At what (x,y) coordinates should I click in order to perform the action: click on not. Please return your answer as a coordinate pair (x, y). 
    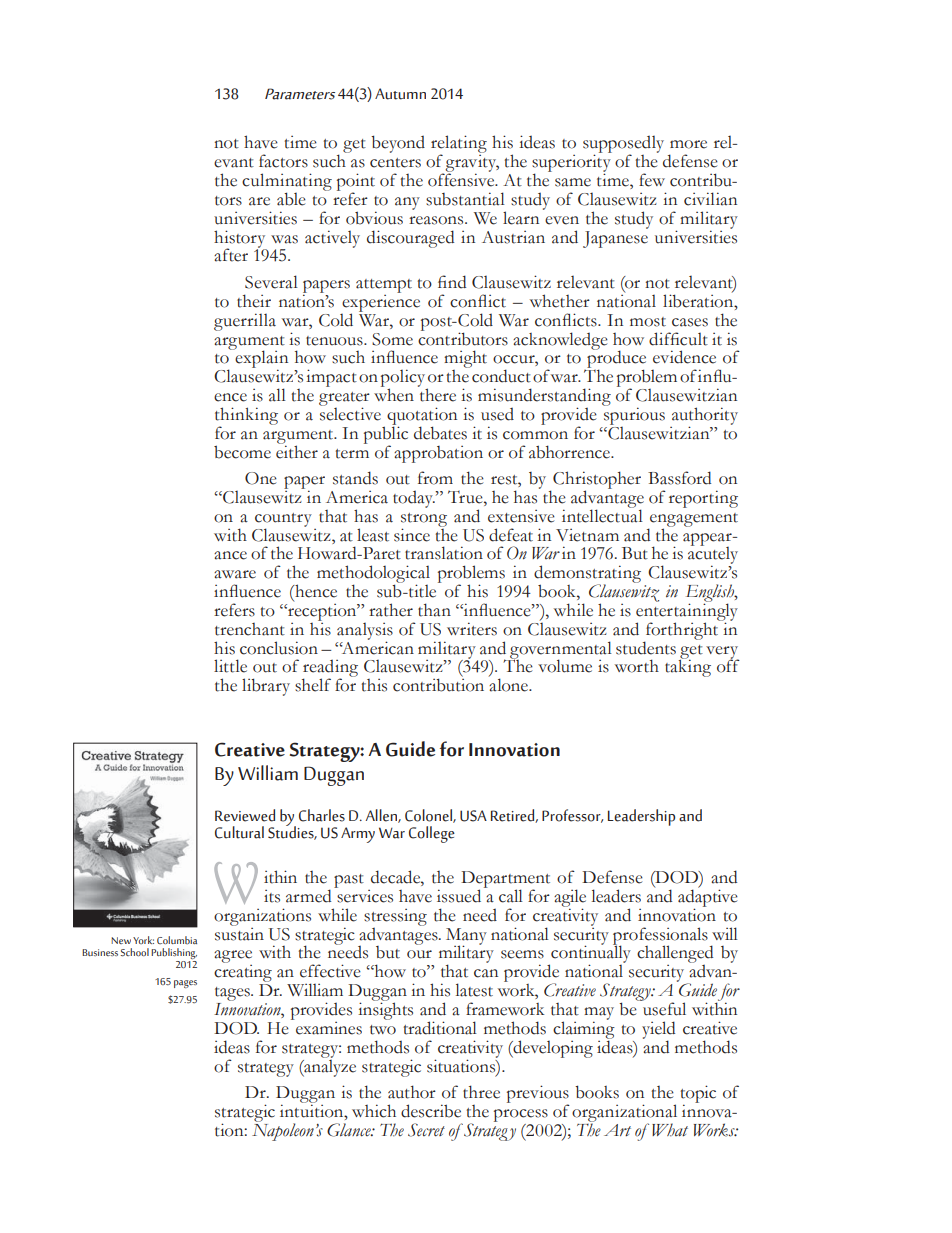
    Looking at the image, I should click on (226, 144).
